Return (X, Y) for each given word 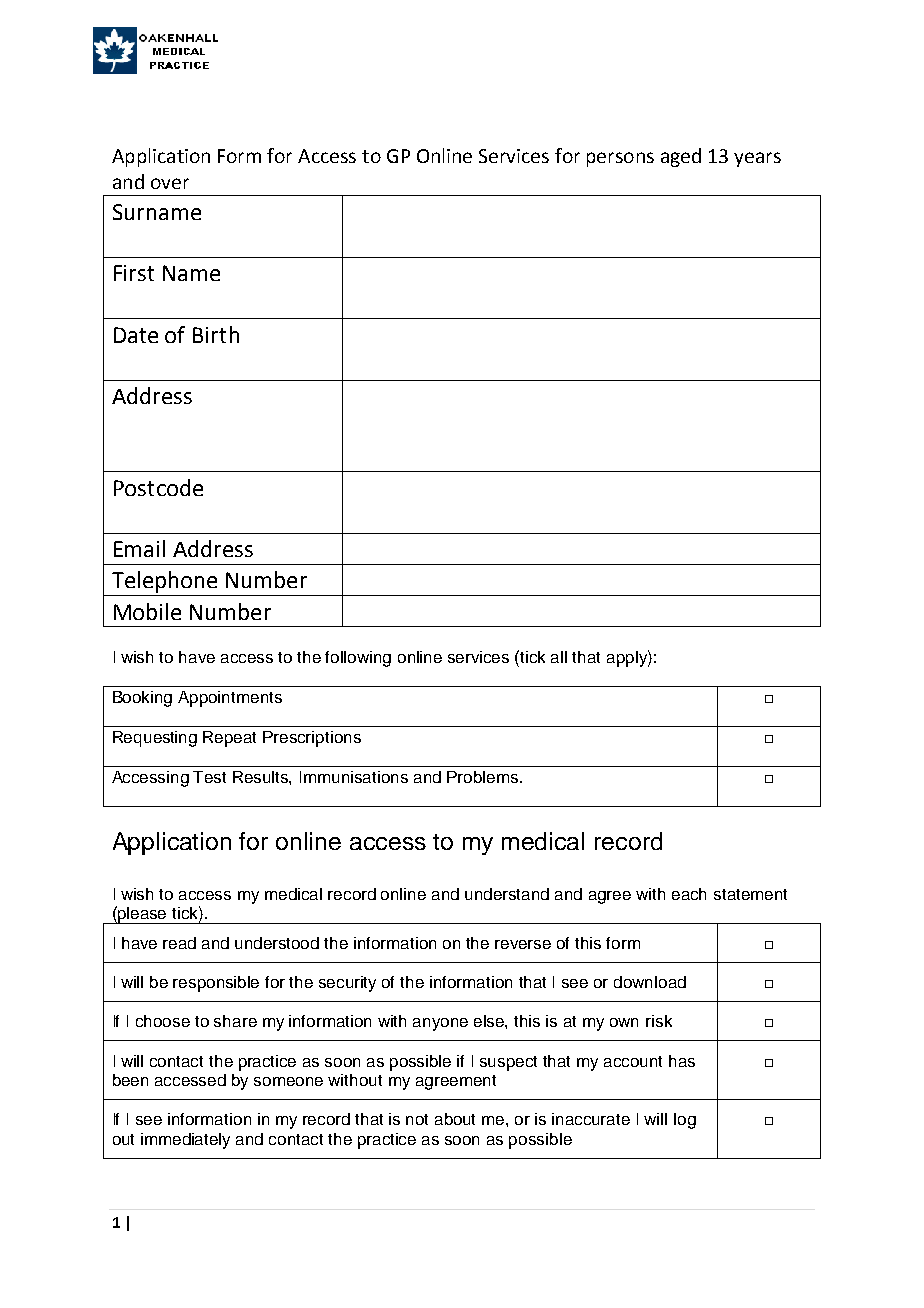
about (455, 1119)
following (358, 659)
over (170, 183)
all (559, 657)
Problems (484, 777)
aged (681, 157)
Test (209, 777)
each (689, 894)
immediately (185, 1141)
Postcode (158, 487)
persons (620, 159)
